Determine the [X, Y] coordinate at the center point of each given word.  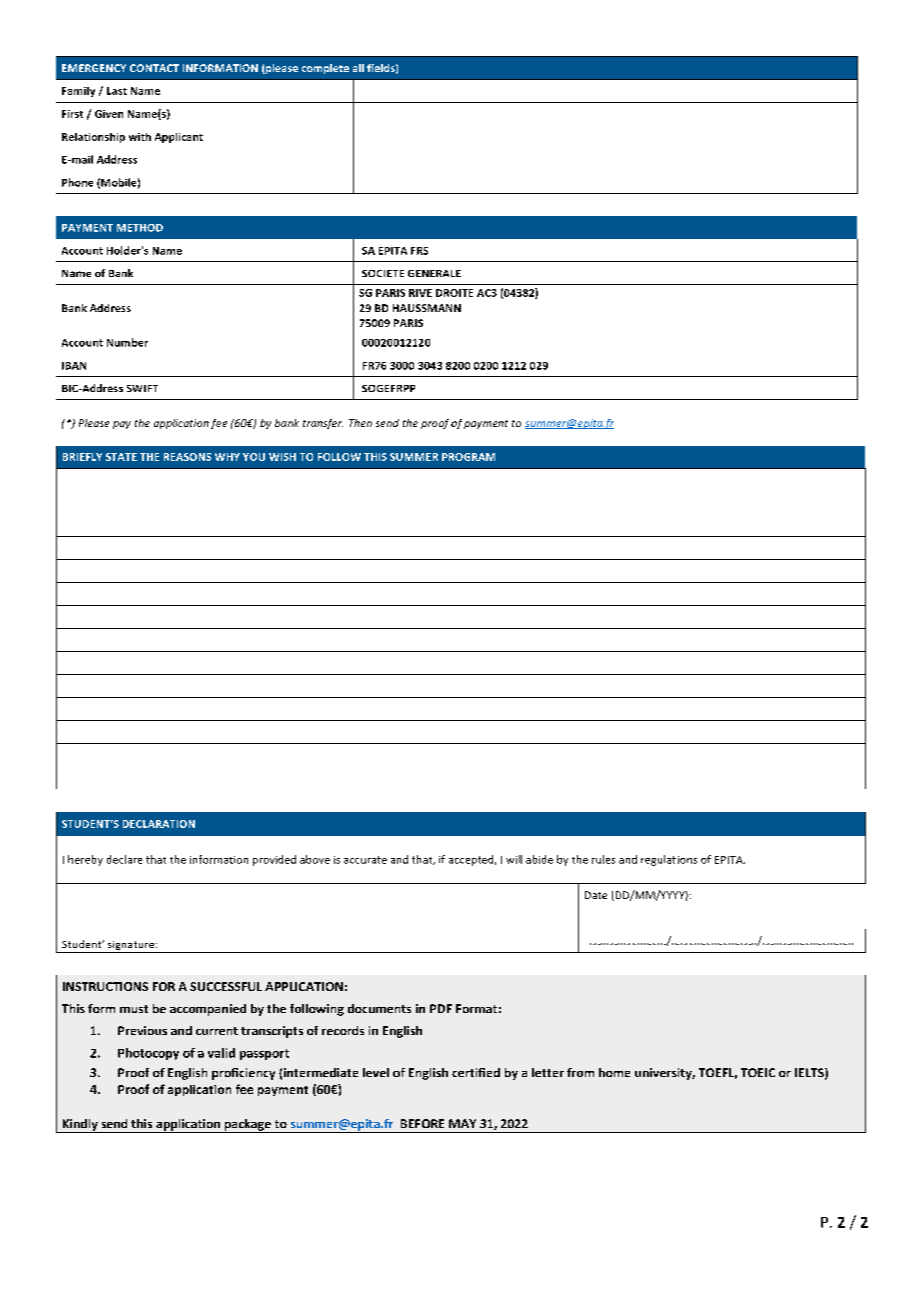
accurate [365, 860]
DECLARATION [159, 824]
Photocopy [148, 1054]
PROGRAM [468, 457]
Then [360, 423]
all [358, 68]
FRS [419, 251]
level [376, 1072]
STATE [121, 457]
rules [603, 859]
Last [117, 91]
